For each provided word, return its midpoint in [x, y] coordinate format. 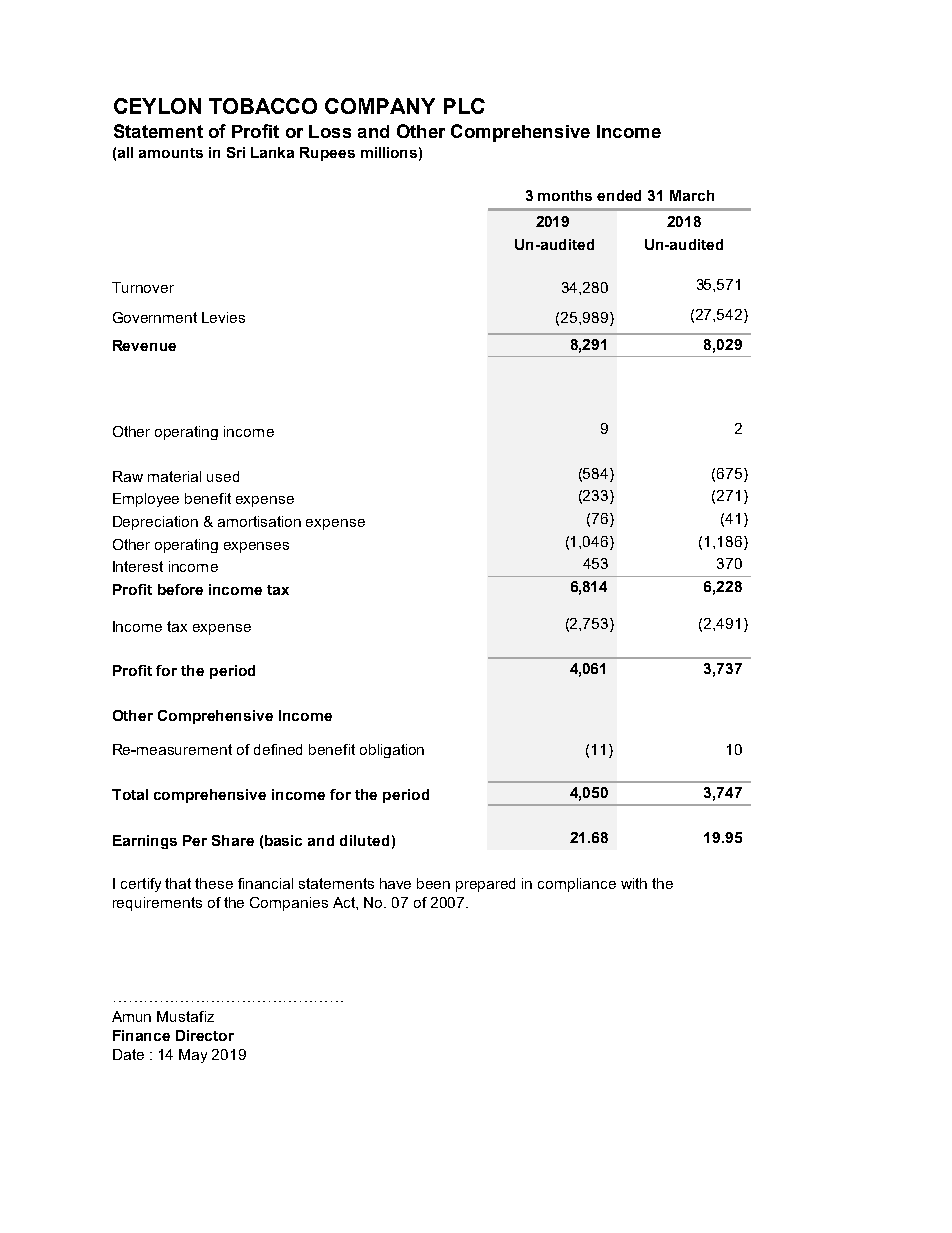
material [174, 476]
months [565, 195]
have [395, 883]
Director [205, 1035]
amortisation [259, 521]
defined [278, 749]
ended [619, 195]
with [634, 883]
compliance [577, 885]
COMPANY [380, 106]
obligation [392, 751]
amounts [171, 153]
